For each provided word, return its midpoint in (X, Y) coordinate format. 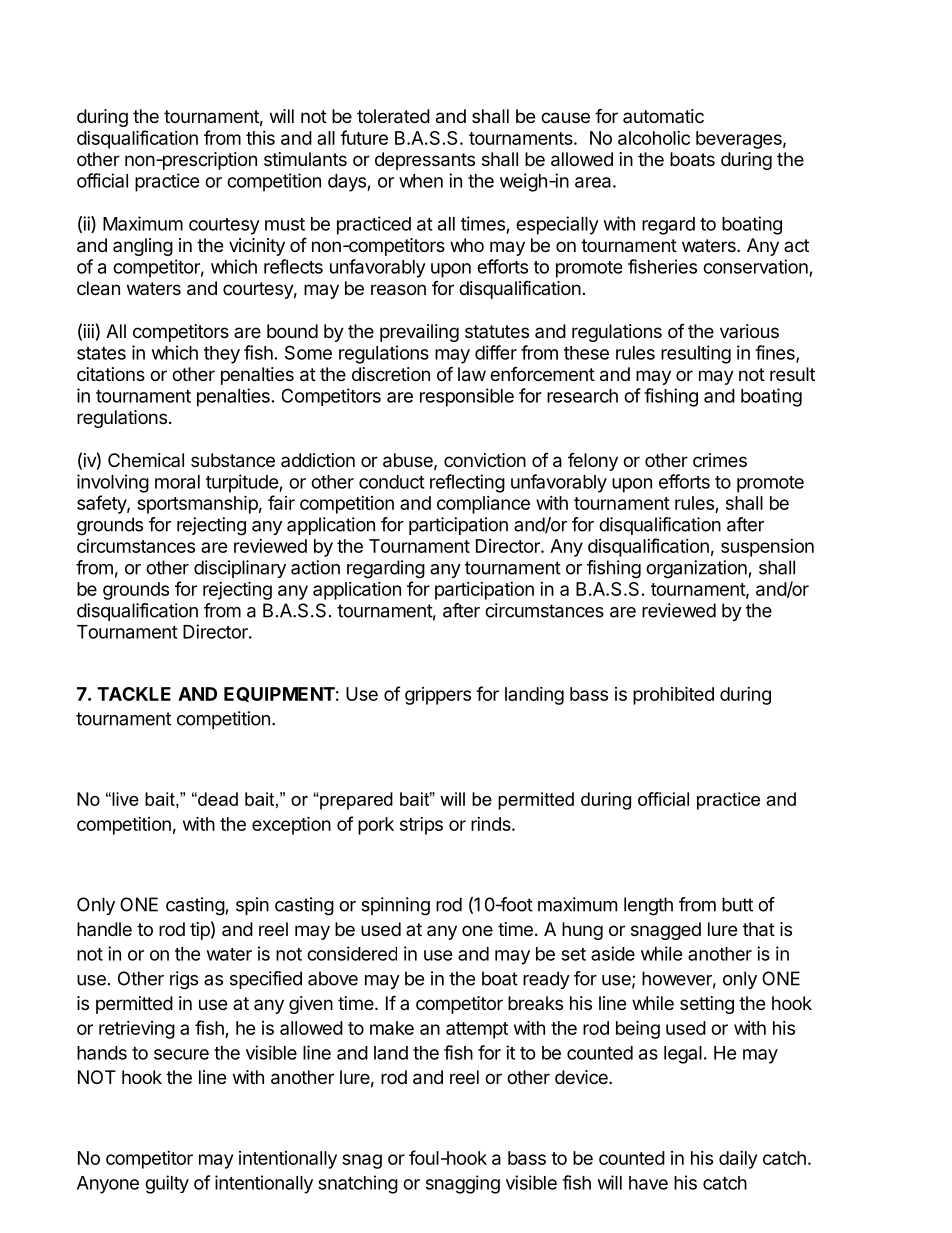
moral (177, 482)
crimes (720, 460)
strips (421, 826)
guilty (167, 1184)
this (260, 138)
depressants (425, 161)
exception (291, 825)
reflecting (467, 483)
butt (737, 904)
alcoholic (654, 138)
